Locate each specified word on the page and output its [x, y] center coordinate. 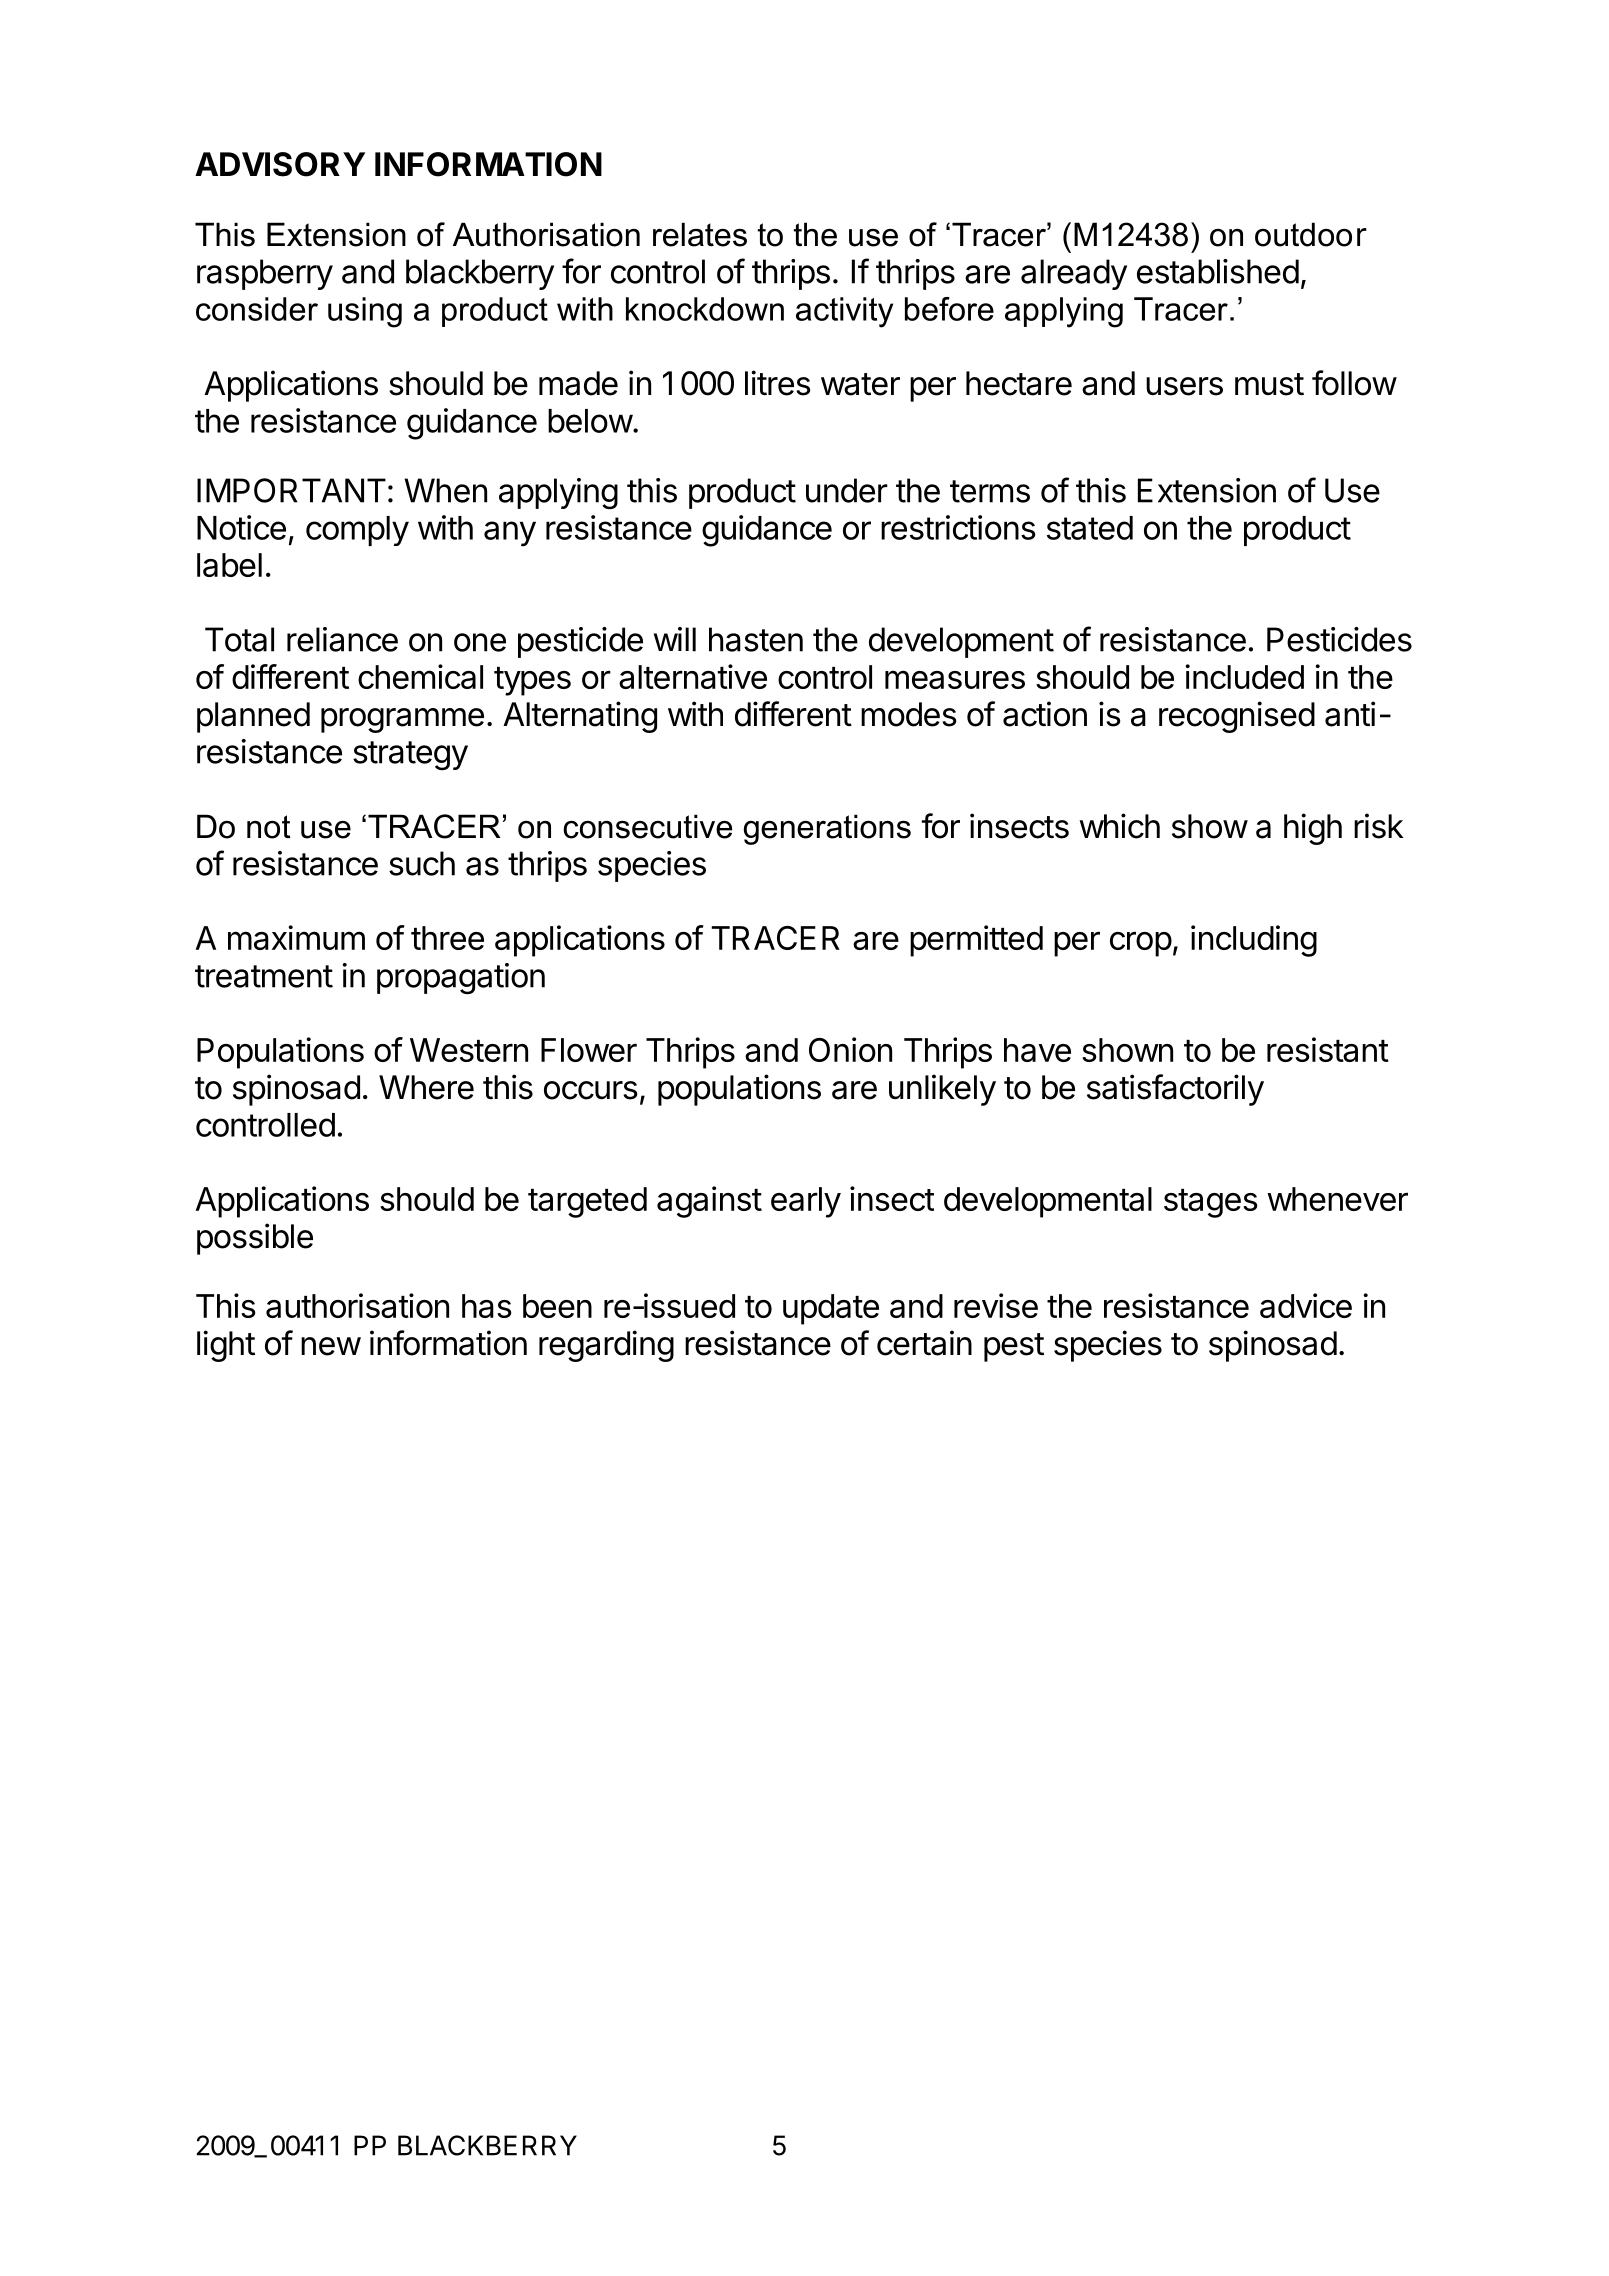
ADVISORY [280, 164]
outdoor [1311, 234]
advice [1306, 1305]
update [831, 1309]
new [331, 1346]
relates [700, 234]
